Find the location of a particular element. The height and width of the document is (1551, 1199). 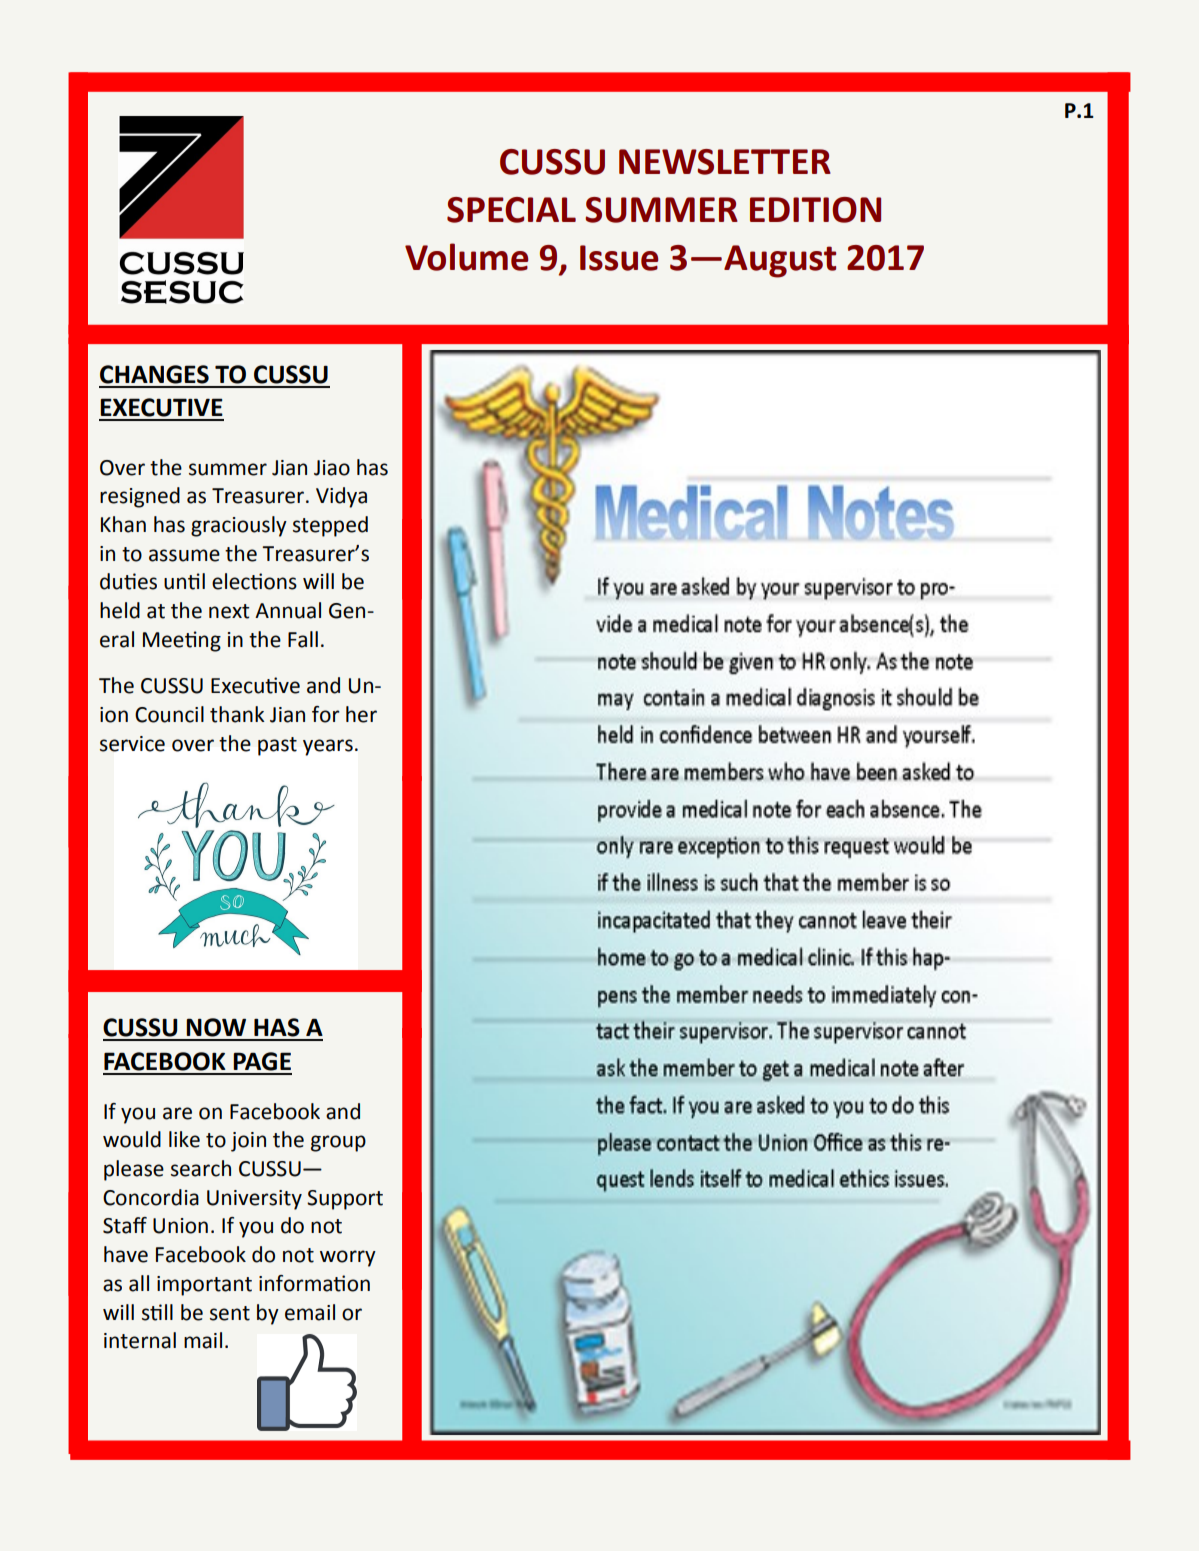

important is located at coordinates (204, 1286).
